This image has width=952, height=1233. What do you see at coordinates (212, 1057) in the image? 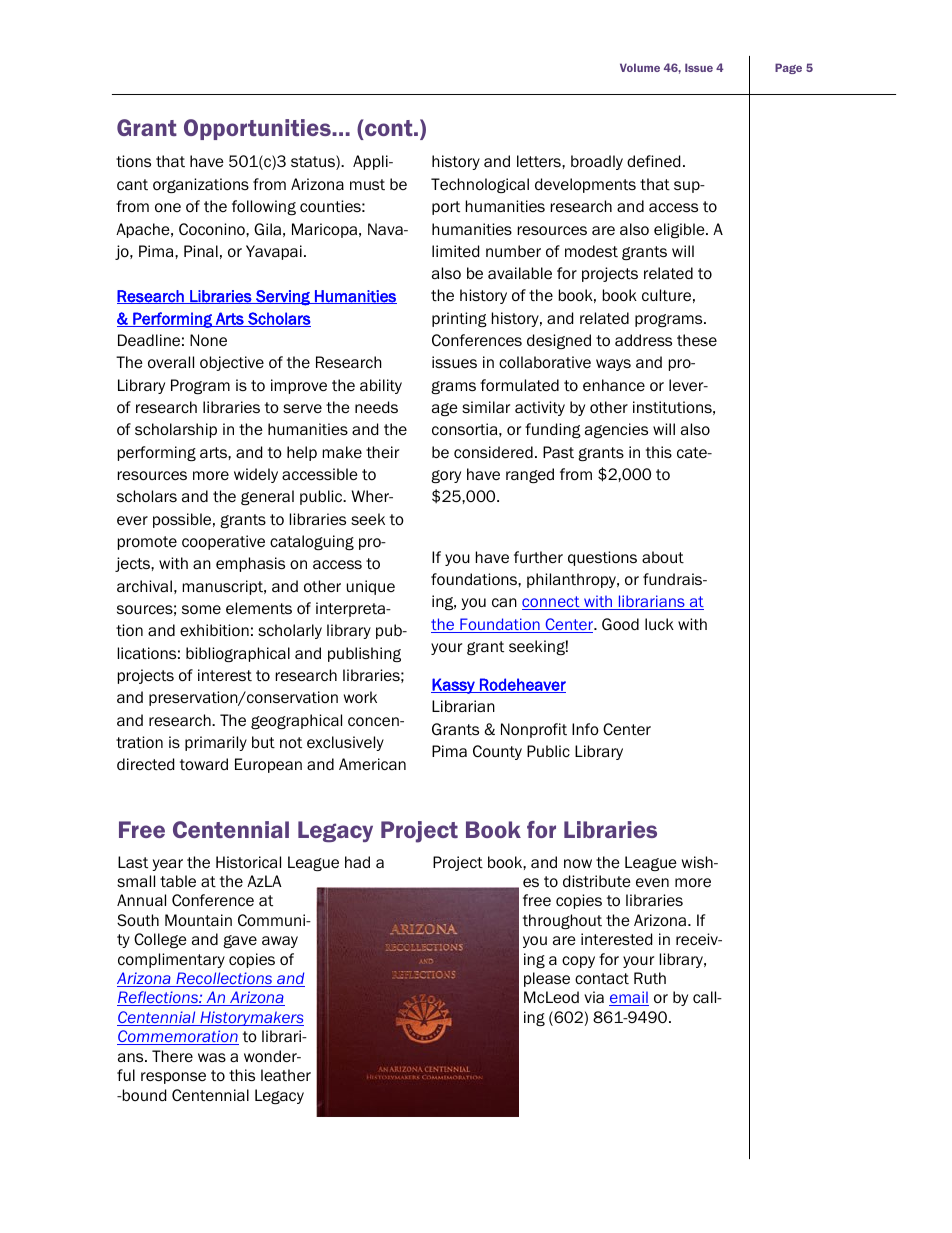
I see `was` at bounding box center [212, 1057].
